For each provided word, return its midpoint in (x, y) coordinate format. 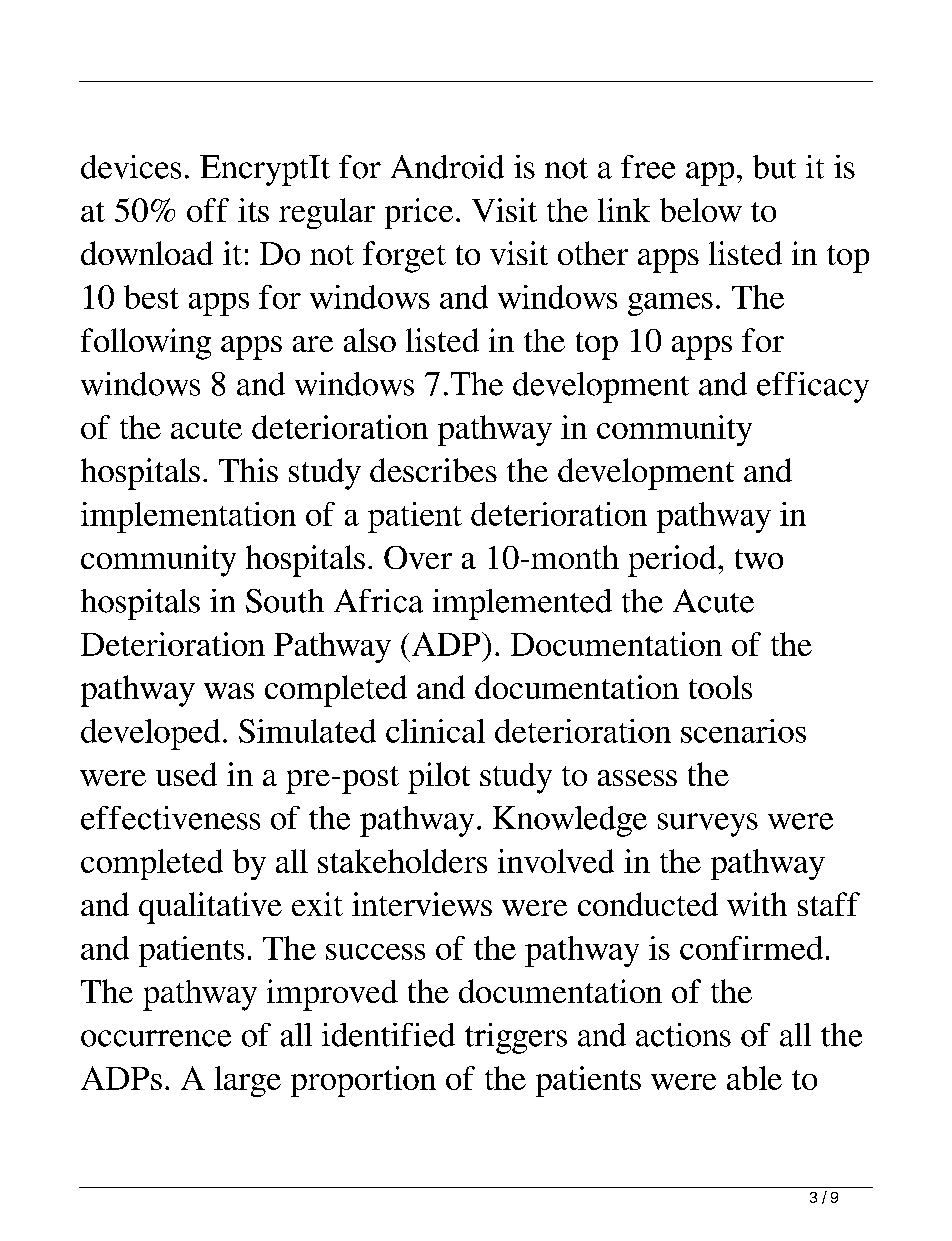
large (247, 1081)
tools (720, 687)
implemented (522, 604)
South (285, 601)
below (701, 210)
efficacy (813, 387)
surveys (708, 825)
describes (433, 470)
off (208, 210)
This (248, 470)
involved (556, 861)
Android (447, 167)
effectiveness (170, 818)
